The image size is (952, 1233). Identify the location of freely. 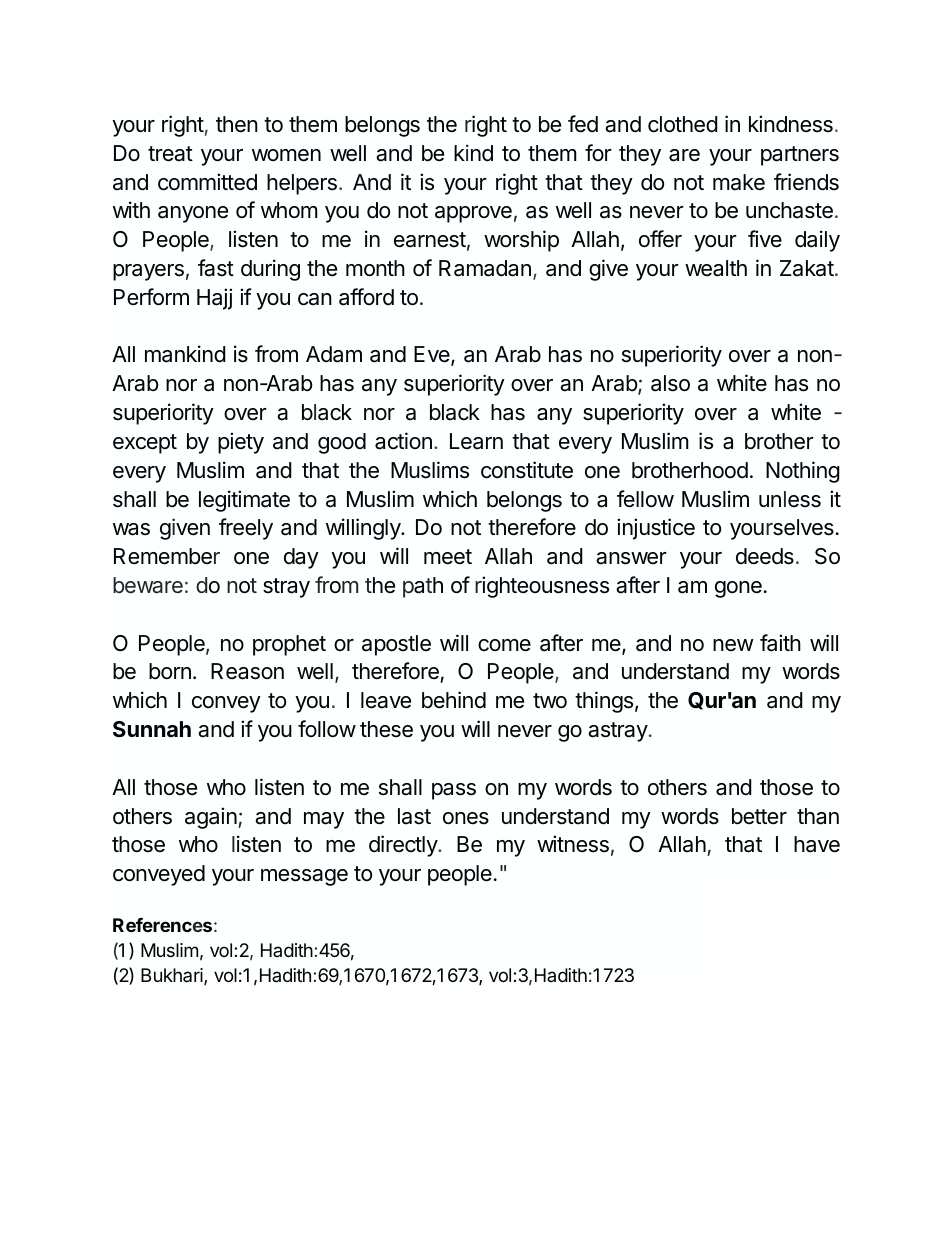
(246, 529).
